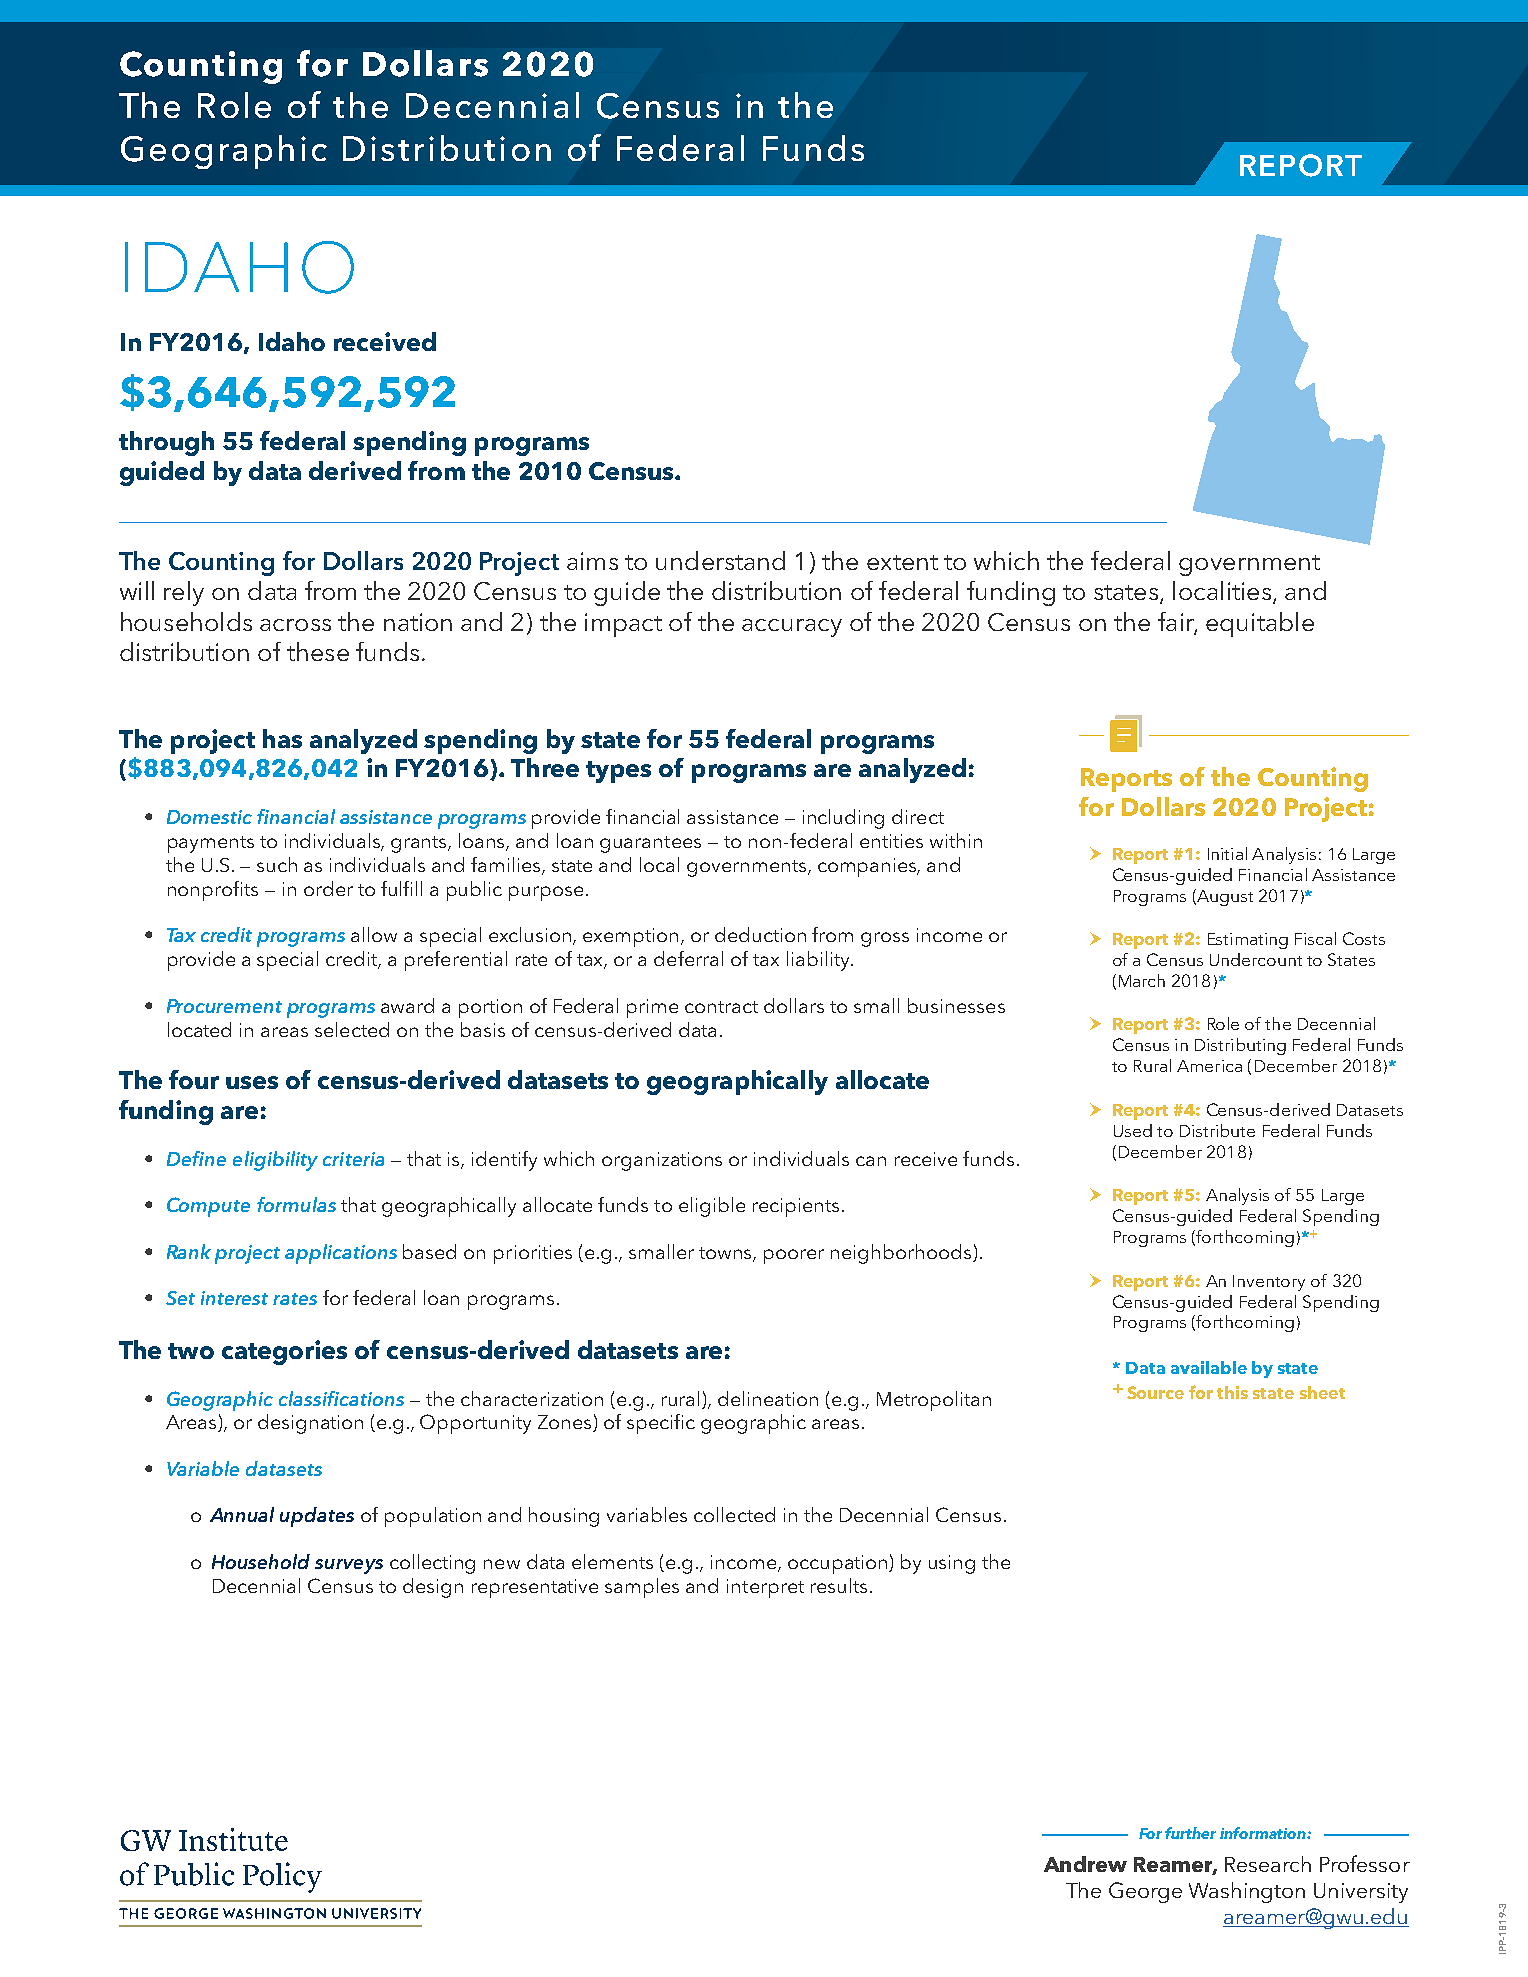  What do you see at coordinates (1177, 622) in the document?
I see `fair` at bounding box center [1177, 622].
